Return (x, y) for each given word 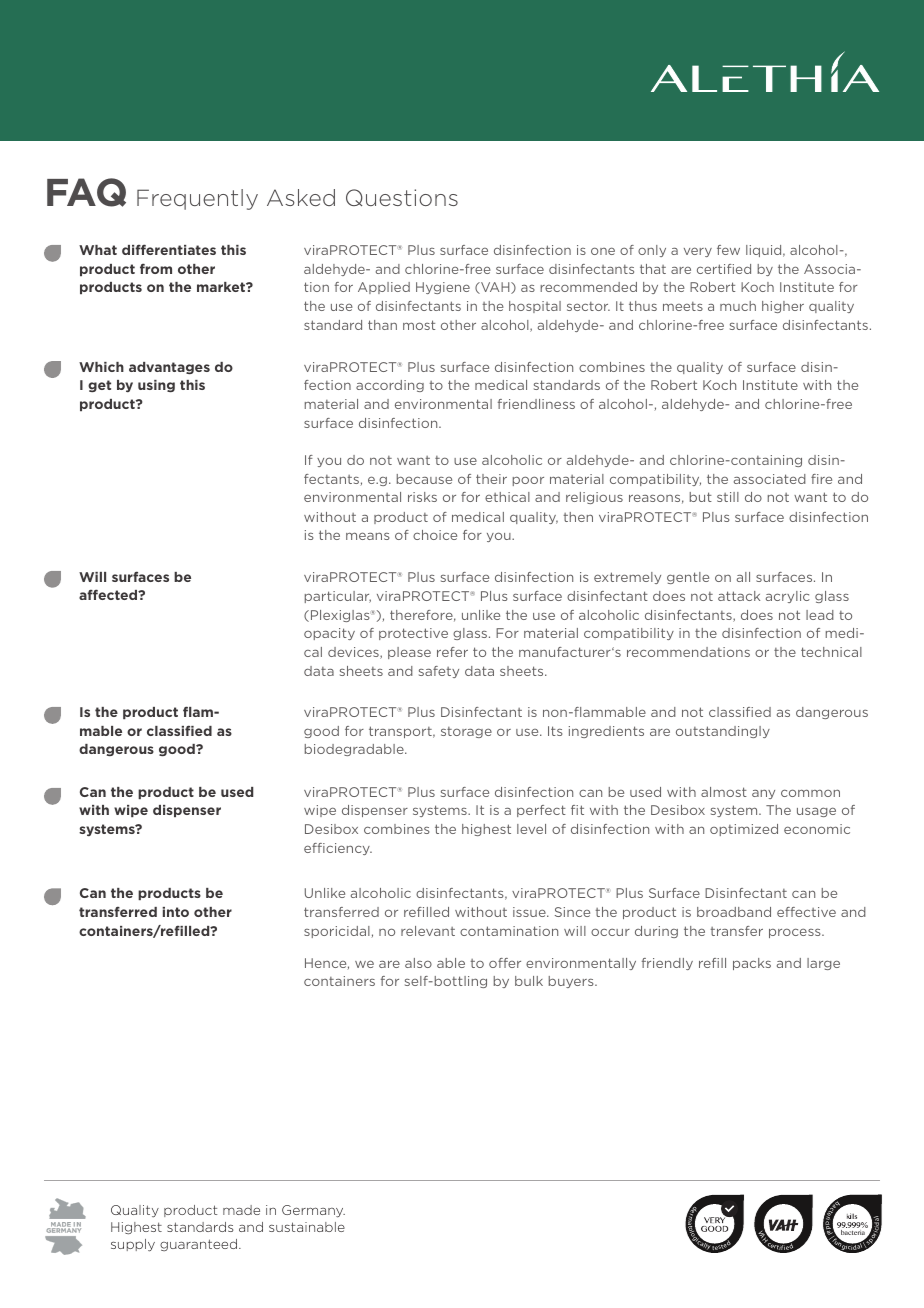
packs (752, 964)
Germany (313, 1211)
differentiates (169, 249)
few (728, 250)
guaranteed (200, 1245)
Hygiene (443, 288)
